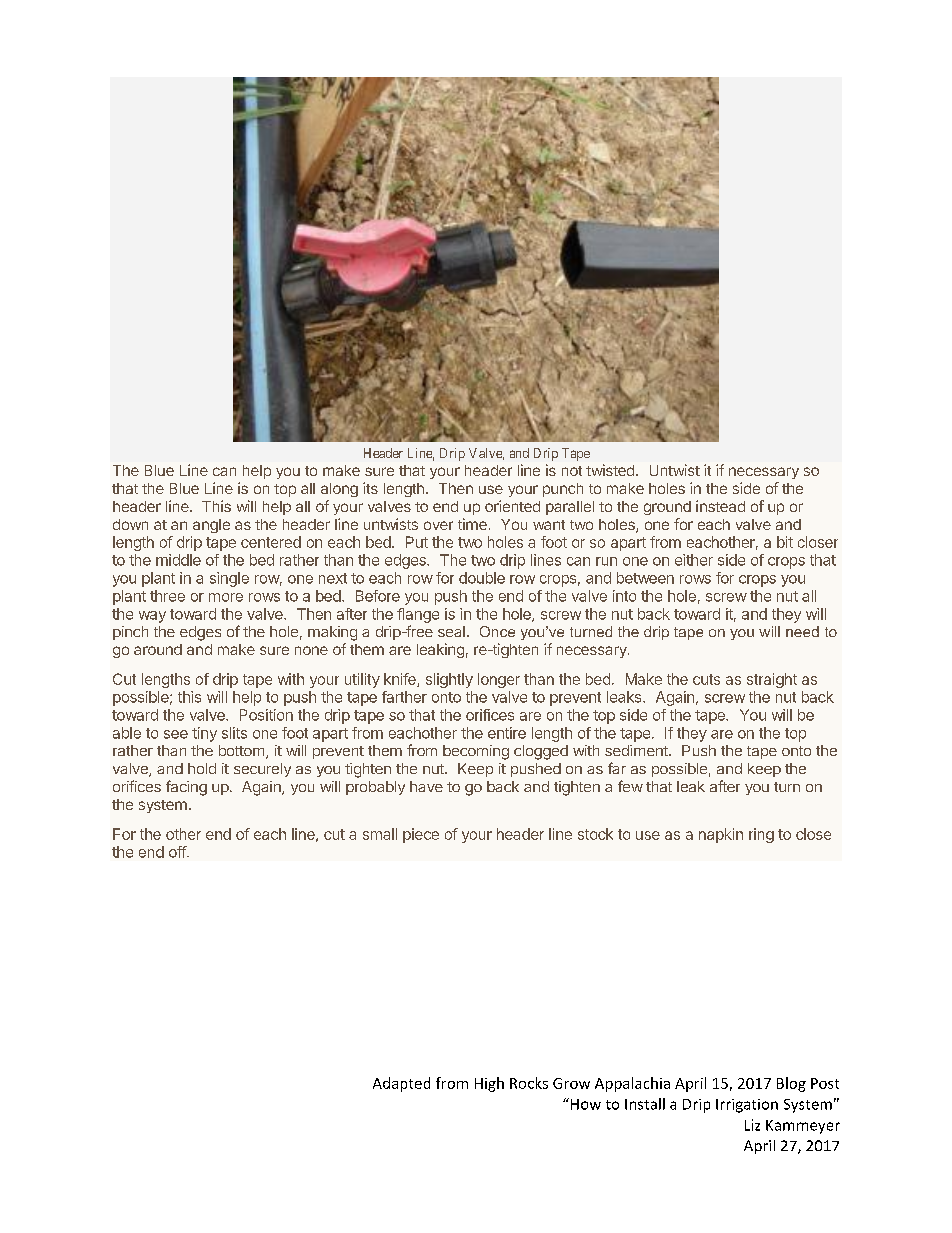 This page has height=1233, width=952. What do you see at coordinates (401, 1084) in the page?
I see `Adapted` at bounding box center [401, 1084].
